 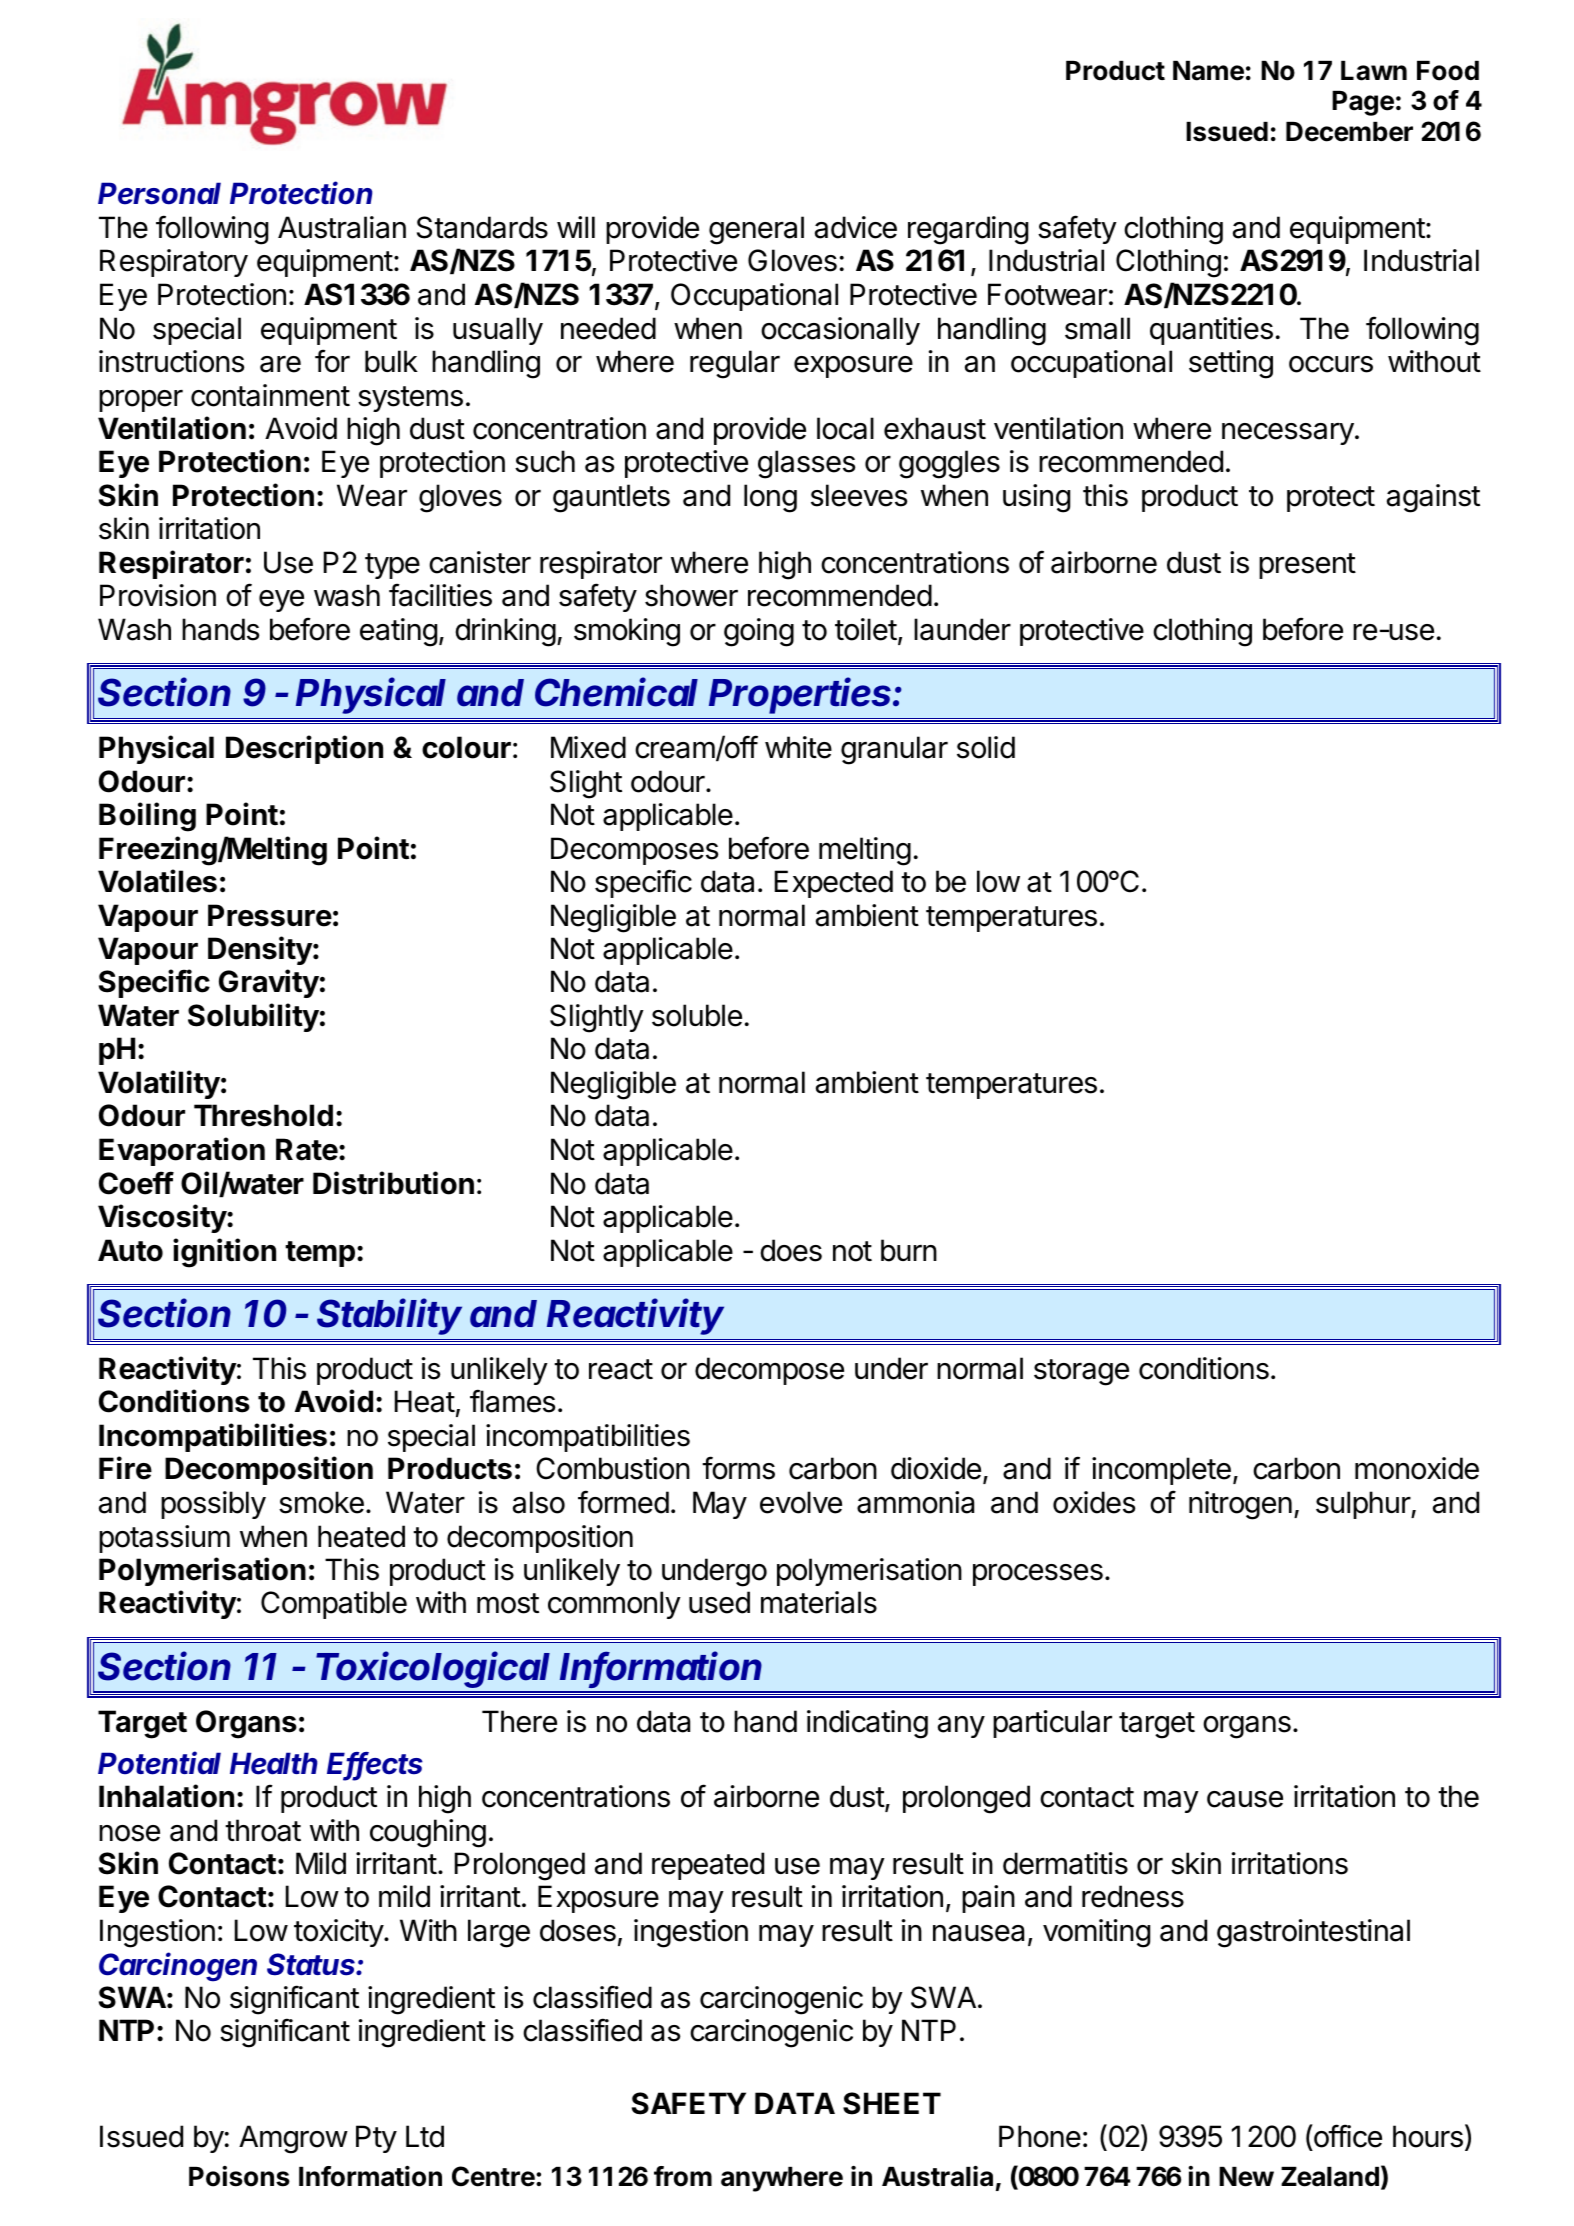 I want to click on present, so click(x=1307, y=566).
